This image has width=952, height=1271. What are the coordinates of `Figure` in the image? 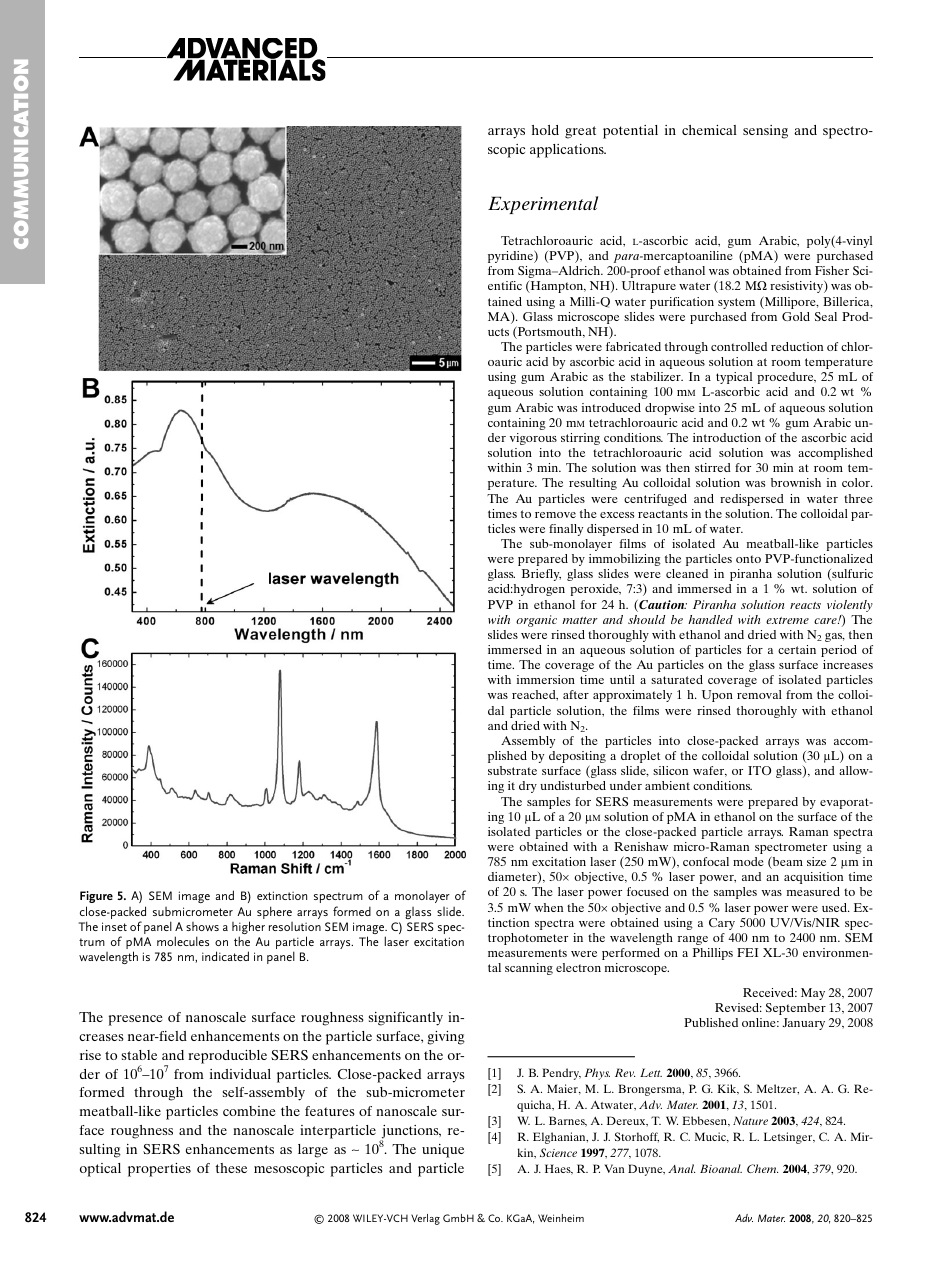 It's located at (96, 897).
